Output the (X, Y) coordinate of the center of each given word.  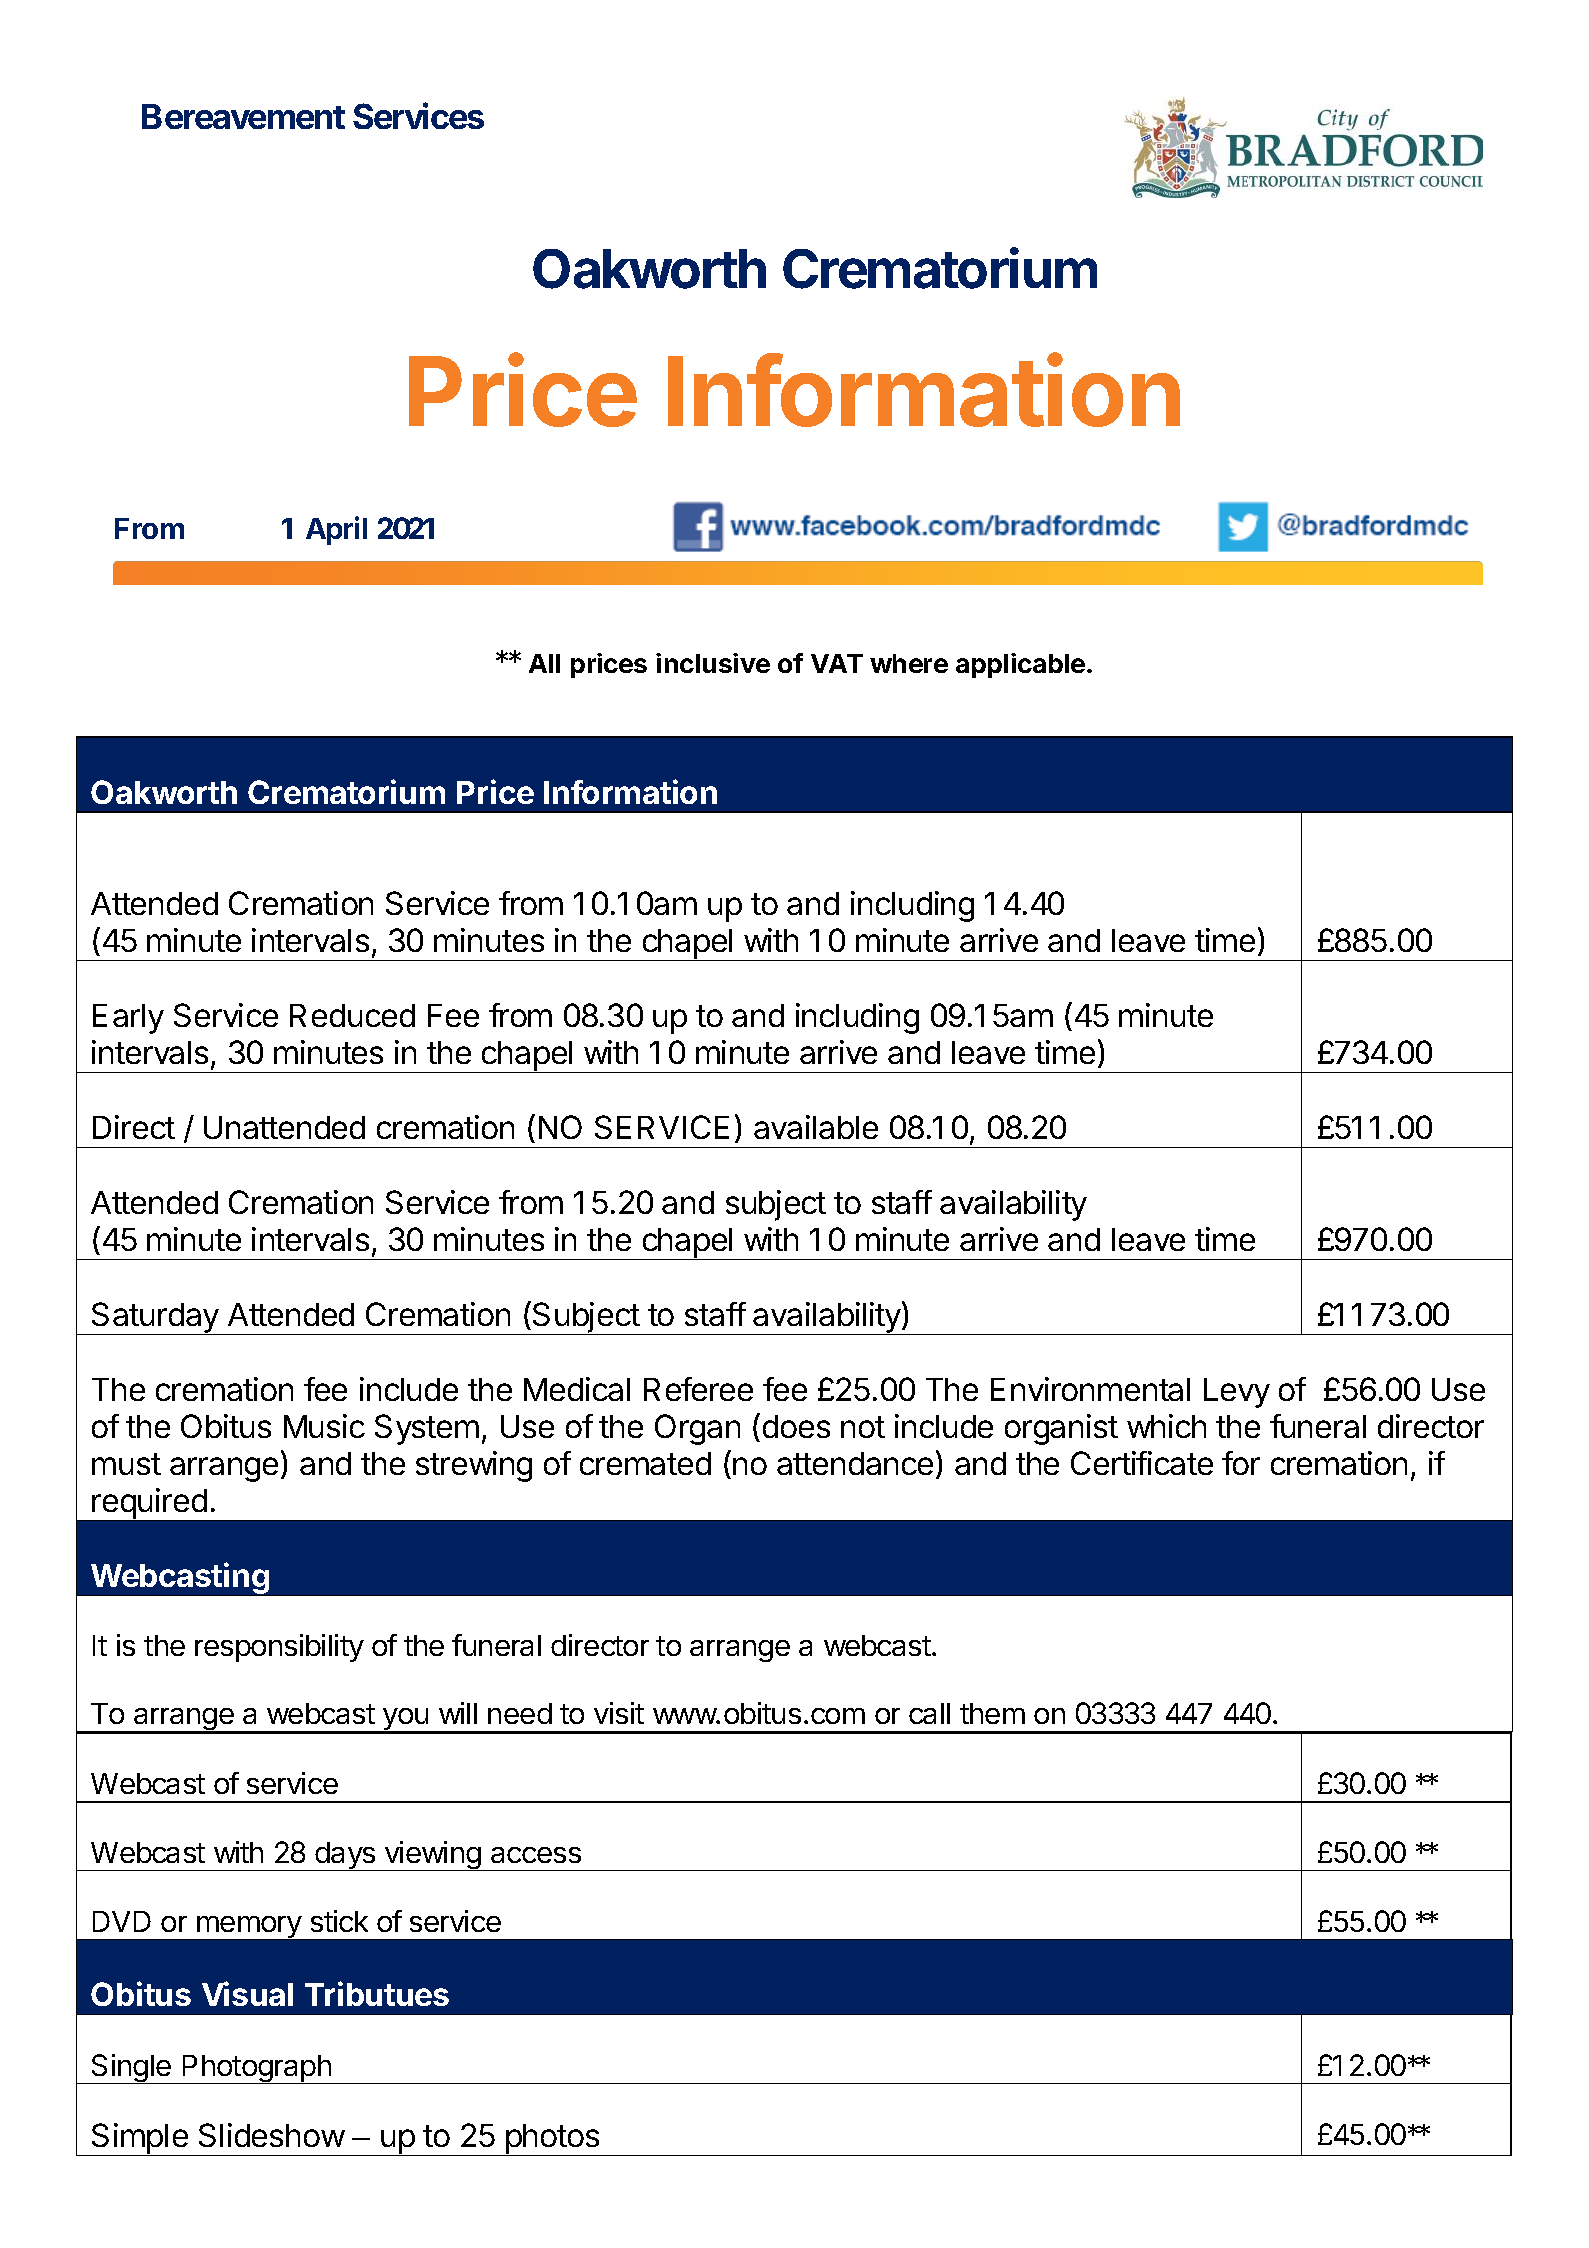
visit (619, 1713)
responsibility (279, 1648)
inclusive (713, 663)
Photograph (257, 2069)
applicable (1020, 665)
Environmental (1090, 1389)
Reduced (352, 1015)
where (909, 663)
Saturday (155, 1318)
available (816, 1127)
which (1166, 1426)
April (336, 530)
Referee (698, 1389)
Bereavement (243, 116)
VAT (837, 663)
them (992, 1713)
